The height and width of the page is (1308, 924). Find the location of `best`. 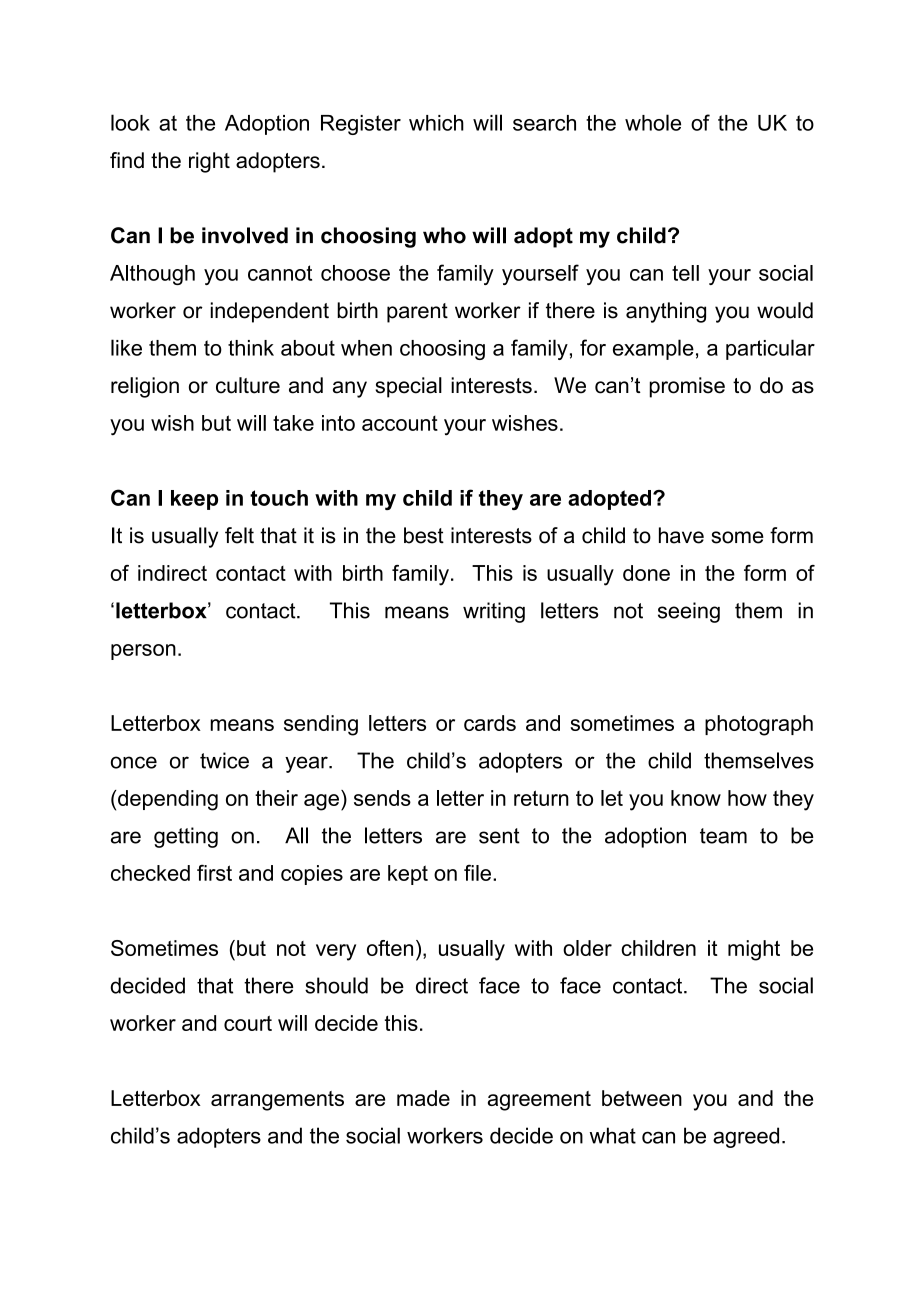

best is located at coordinates (424, 535).
